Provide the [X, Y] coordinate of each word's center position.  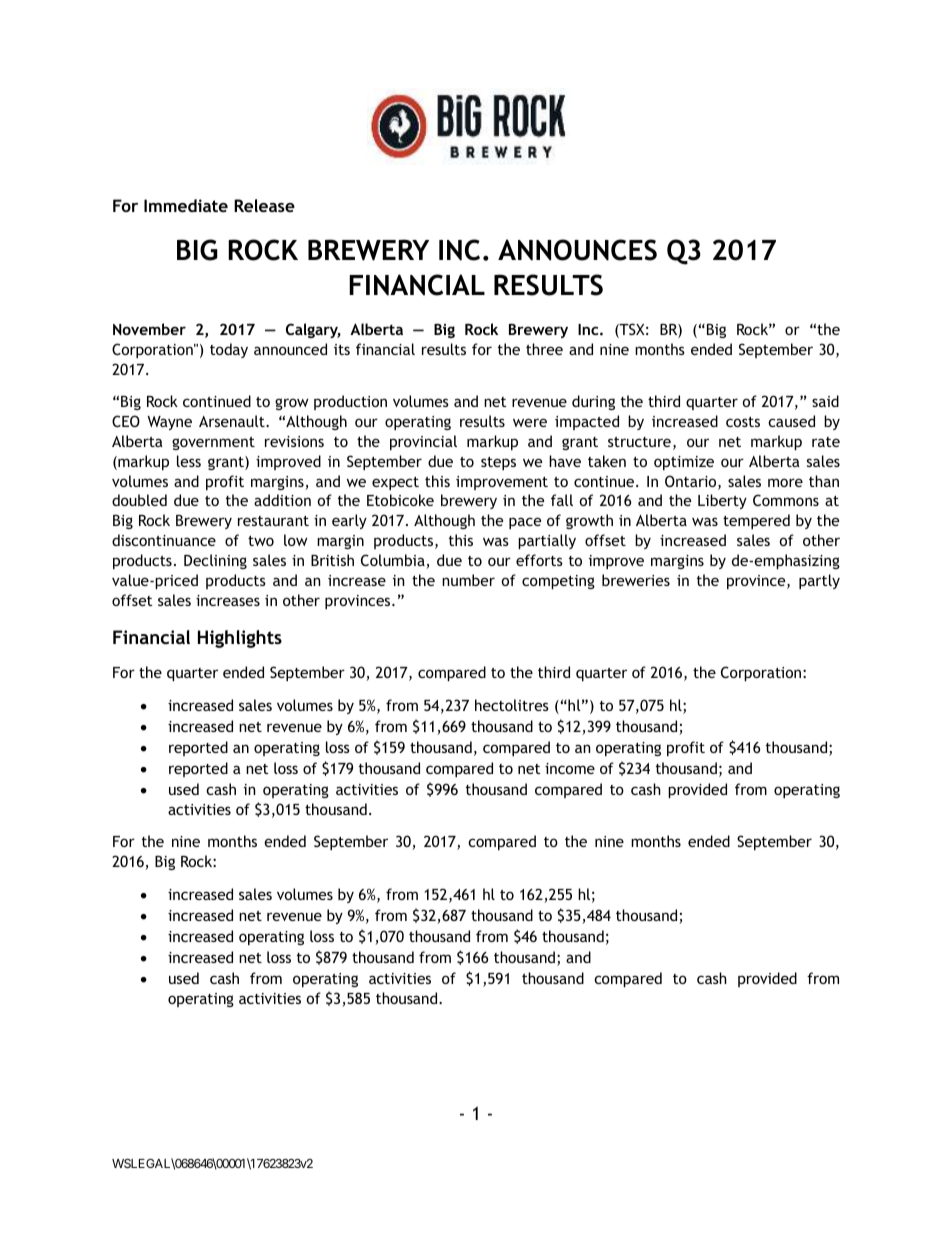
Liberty [722, 501]
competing [558, 582]
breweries [636, 580]
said [825, 401]
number [468, 580]
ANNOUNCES [577, 250]
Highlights [240, 639]
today [229, 350]
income [570, 768]
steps [498, 463]
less [189, 461]
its [342, 349]
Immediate [186, 205]
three [544, 349]
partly [819, 581]
